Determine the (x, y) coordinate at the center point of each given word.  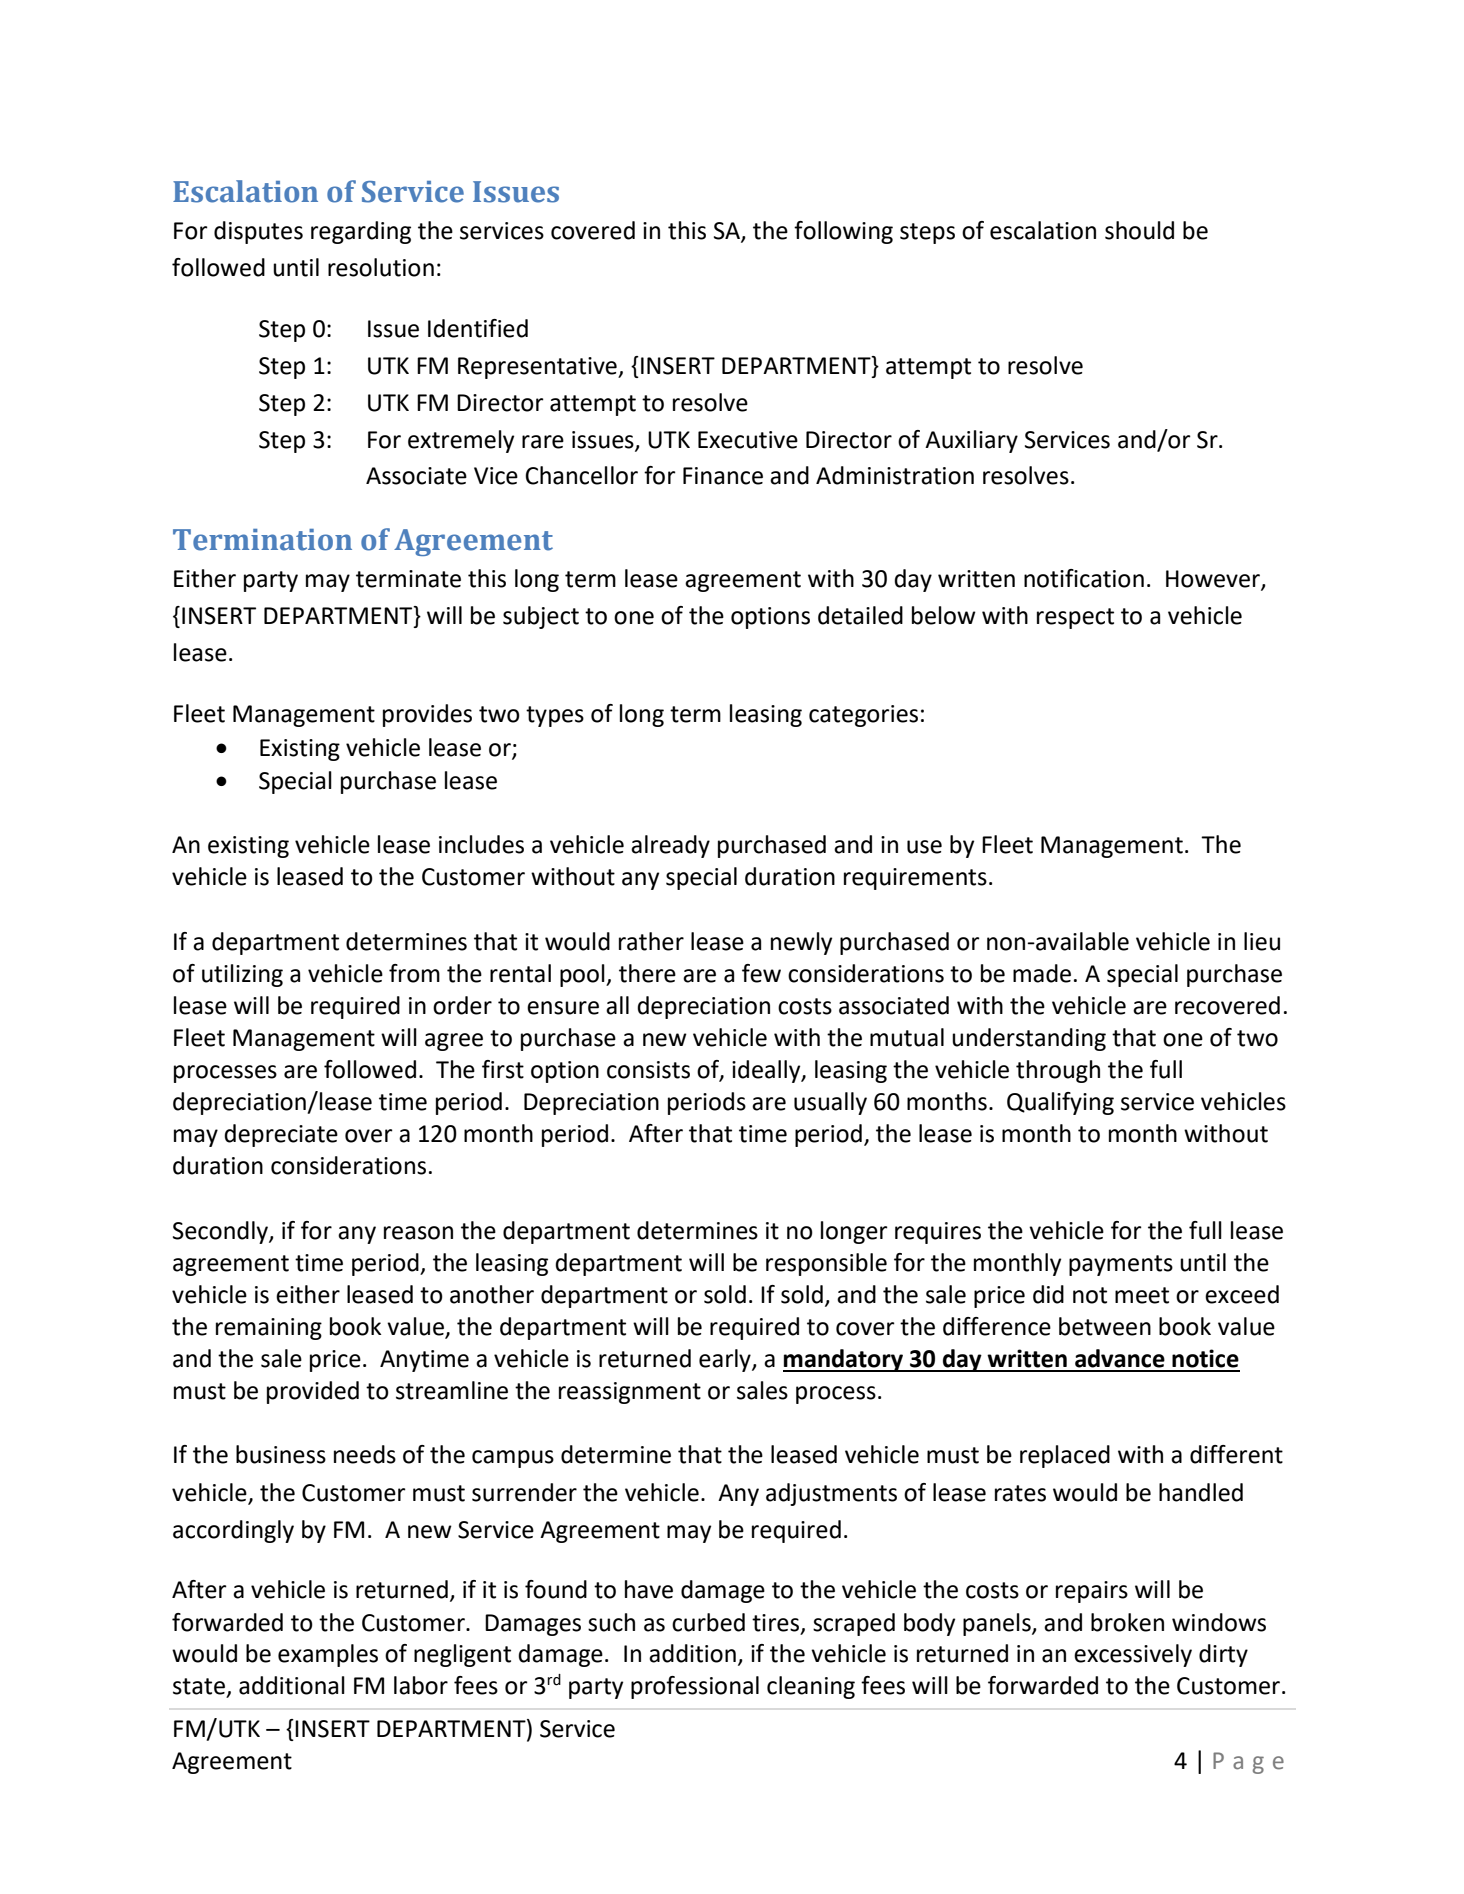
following (843, 232)
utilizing (242, 975)
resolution (381, 267)
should (1139, 230)
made (1042, 973)
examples (328, 1655)
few (761, 973)
